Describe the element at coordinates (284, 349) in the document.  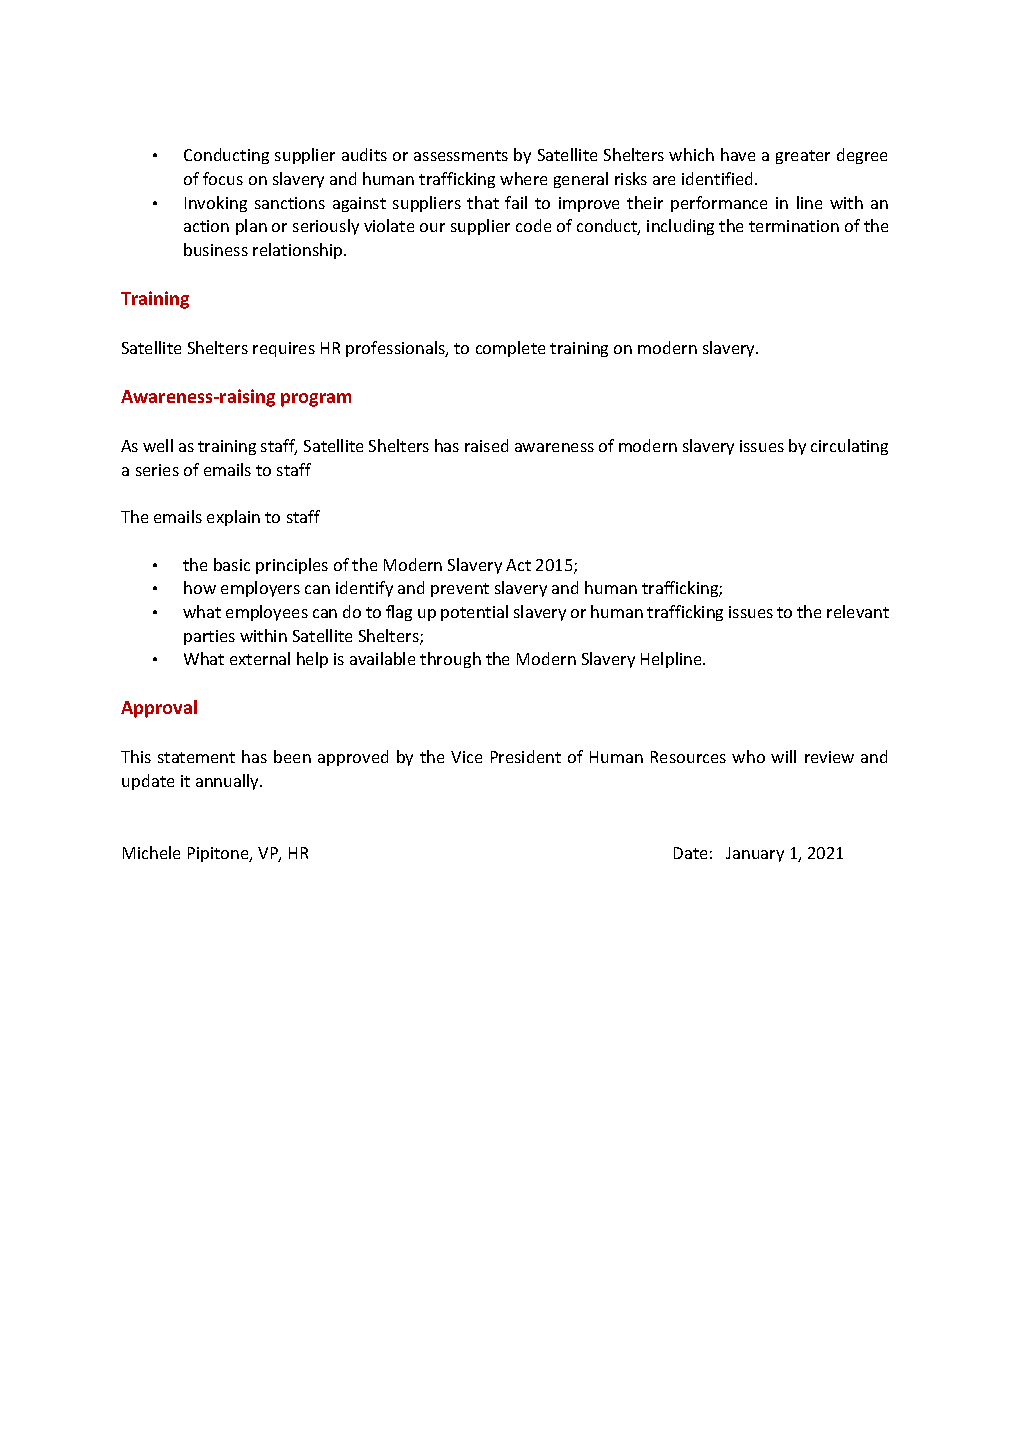
I see `requires` at that location.
